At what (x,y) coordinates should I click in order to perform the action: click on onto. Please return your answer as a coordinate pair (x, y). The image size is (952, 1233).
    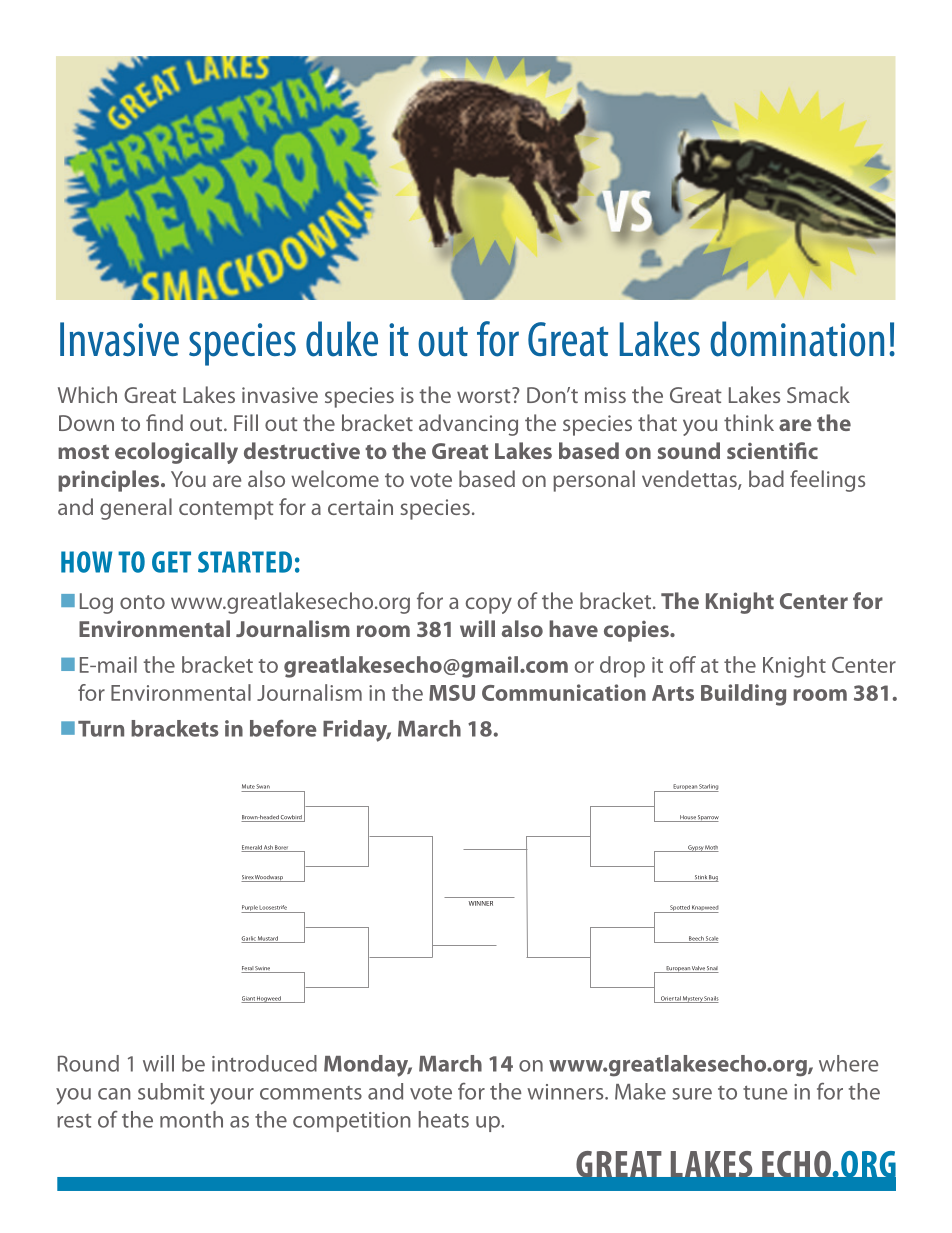
    Looking at the image, I should click on (142, 602).
